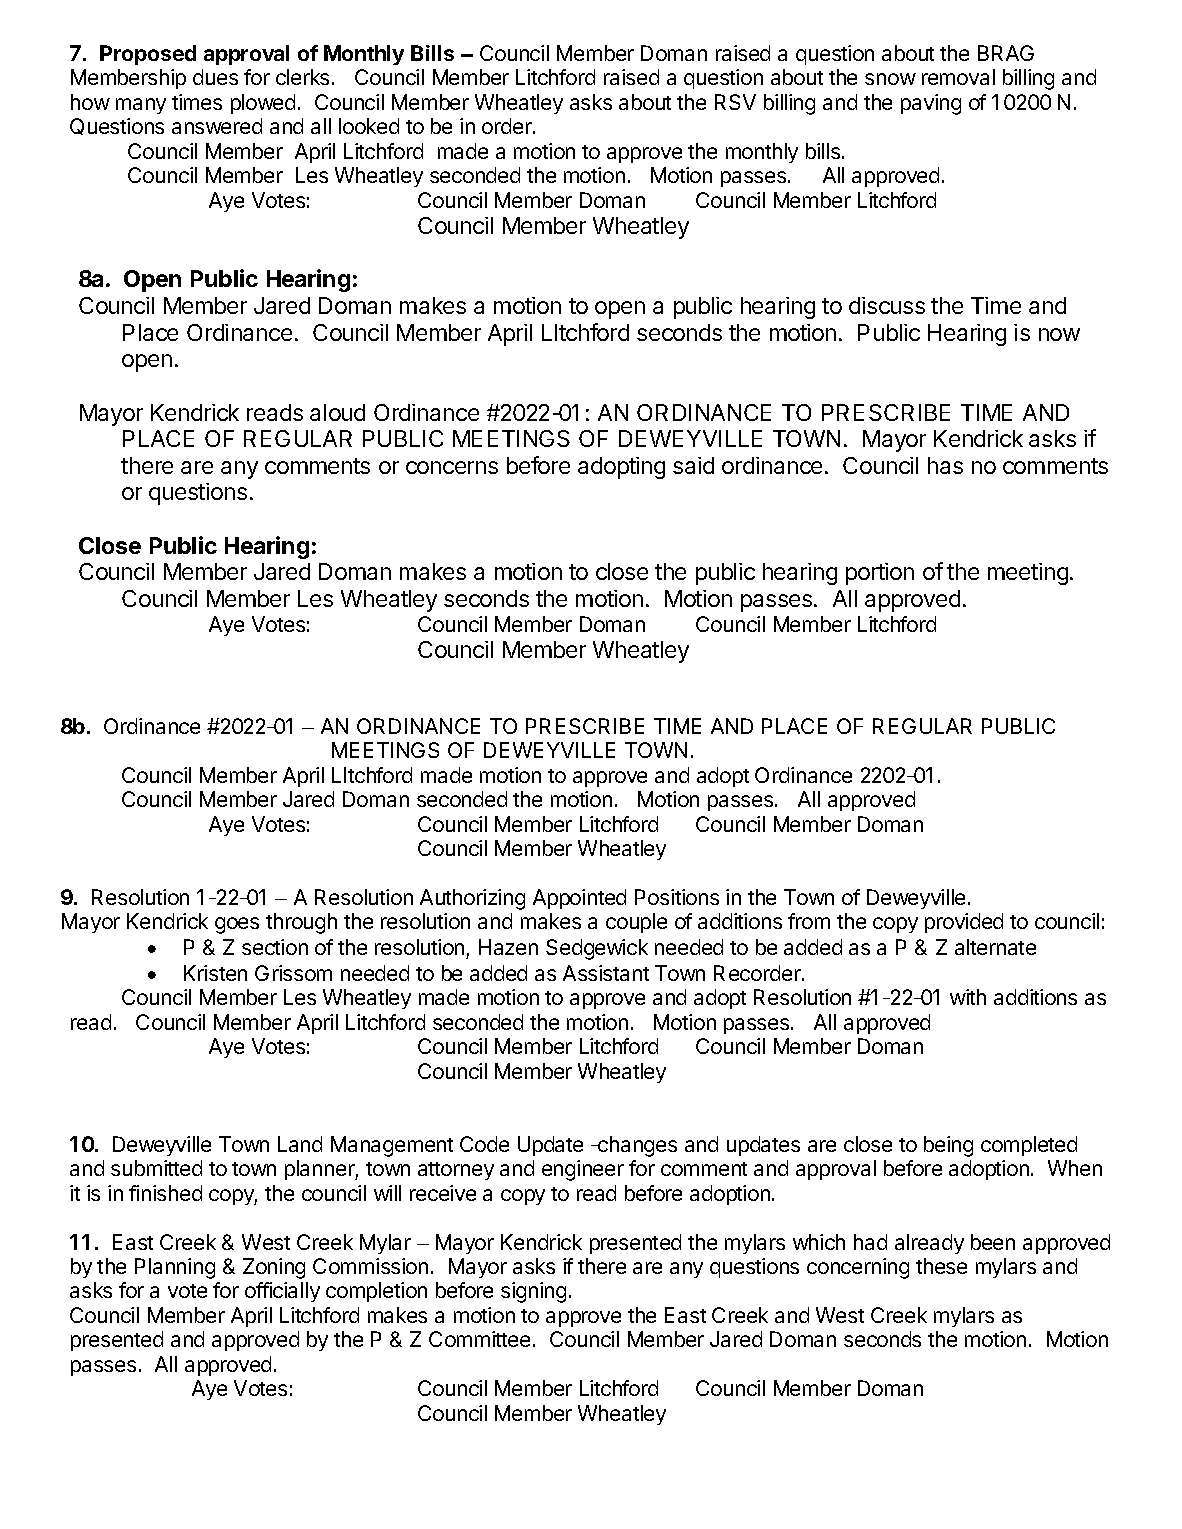  What do you see at coordinates (964, 923) in the document?
I see `provided` at bounding box center [964, 923].
